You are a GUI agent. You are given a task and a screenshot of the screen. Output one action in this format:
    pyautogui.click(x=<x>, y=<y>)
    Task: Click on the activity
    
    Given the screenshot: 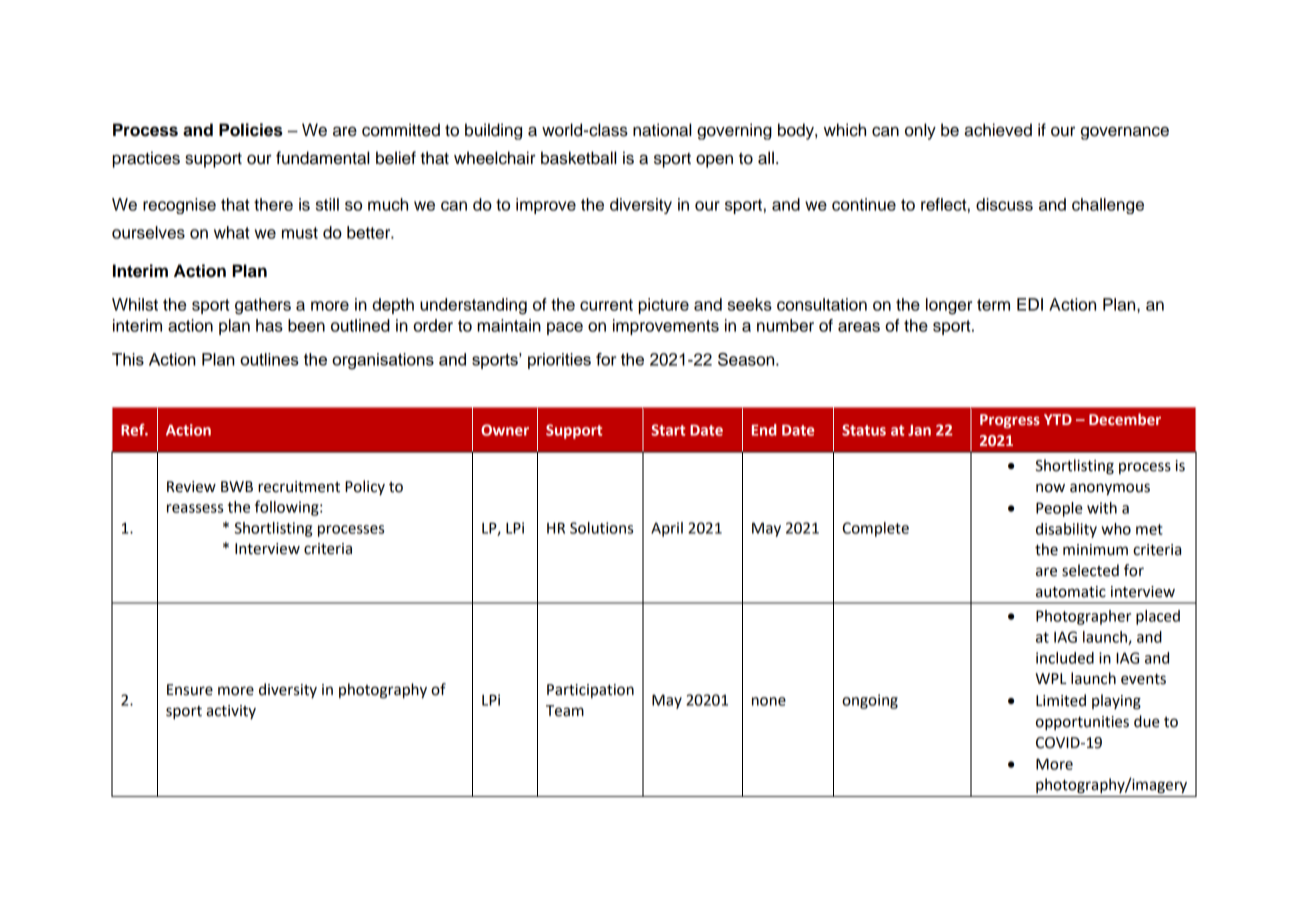 What is the action you would take?
    pyautogui.click(x=231, y=712)
